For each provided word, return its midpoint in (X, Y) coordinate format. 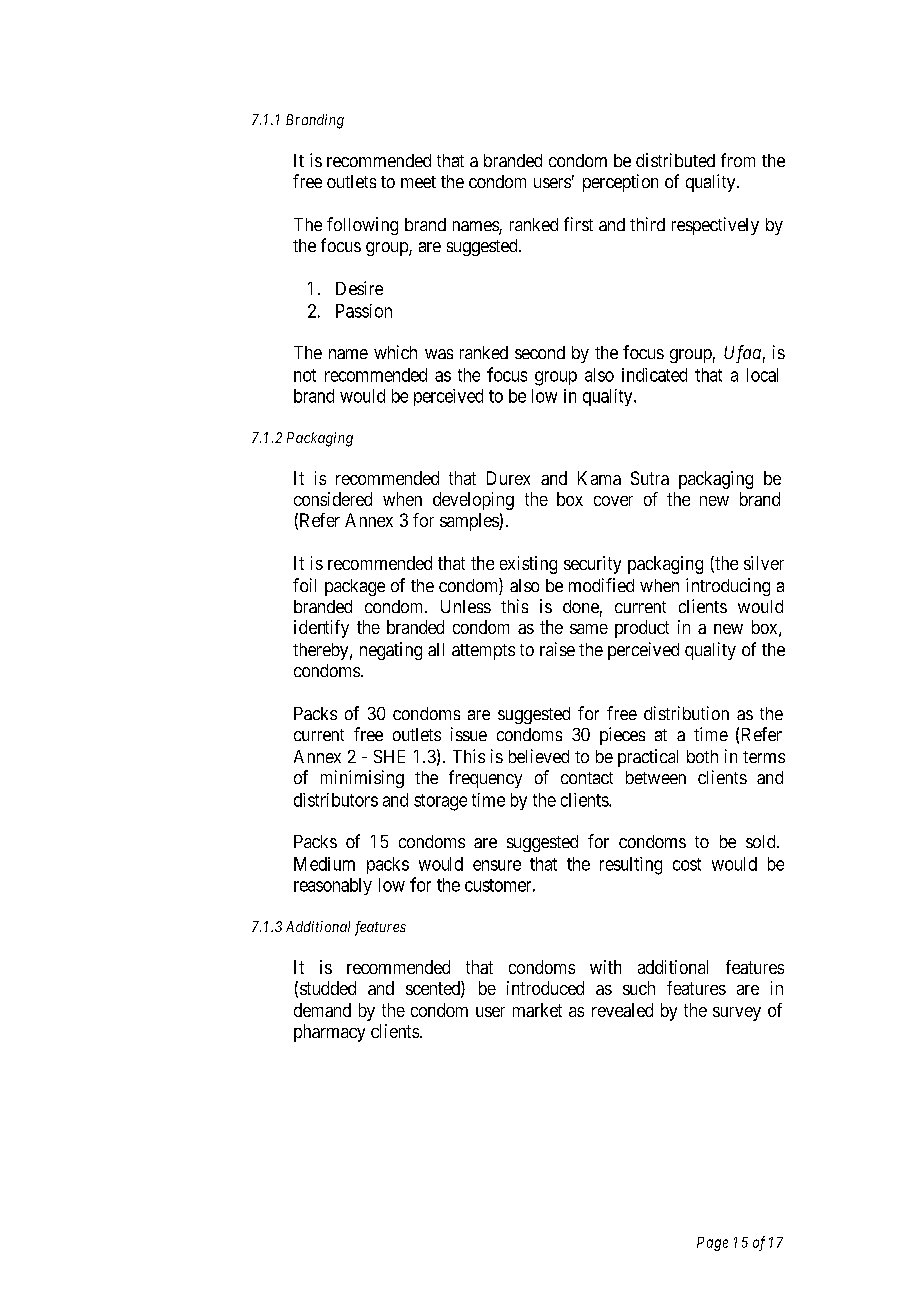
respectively (715, 226)
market (537, 1010)
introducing (728, 587)
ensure (497, 865)
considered (333, 499)
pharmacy (329, 1033)
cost (687, 864)
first (578, 224)
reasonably (333, 886)
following (362, 226)
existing (528, 565)
